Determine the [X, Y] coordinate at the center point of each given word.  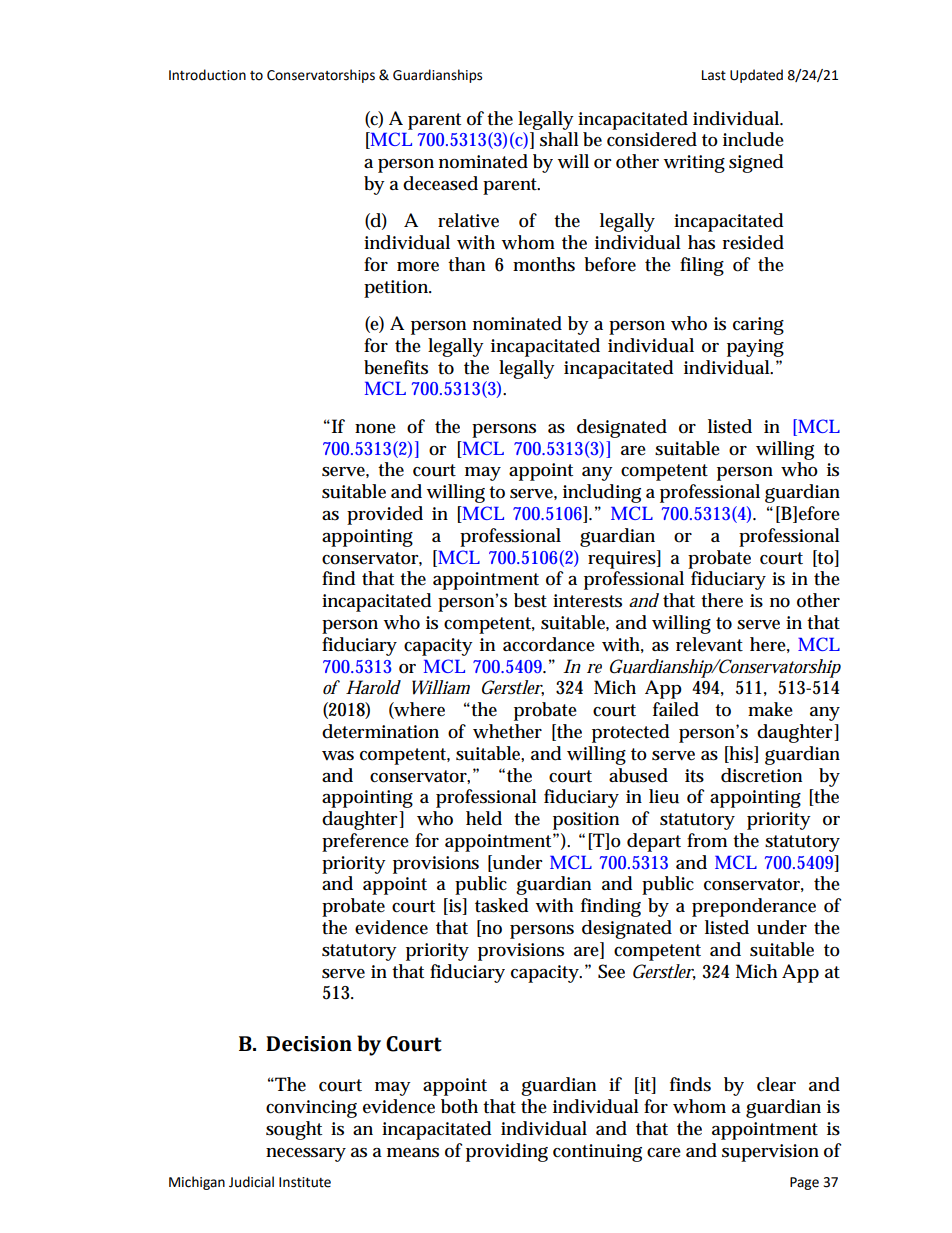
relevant [709, 644]
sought [294, 1130]
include [753, 139]
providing [507, 1152]
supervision [770, 1153]
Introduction [207, 75]
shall [559, 139]
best [530, 600]
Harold [373, 687]
